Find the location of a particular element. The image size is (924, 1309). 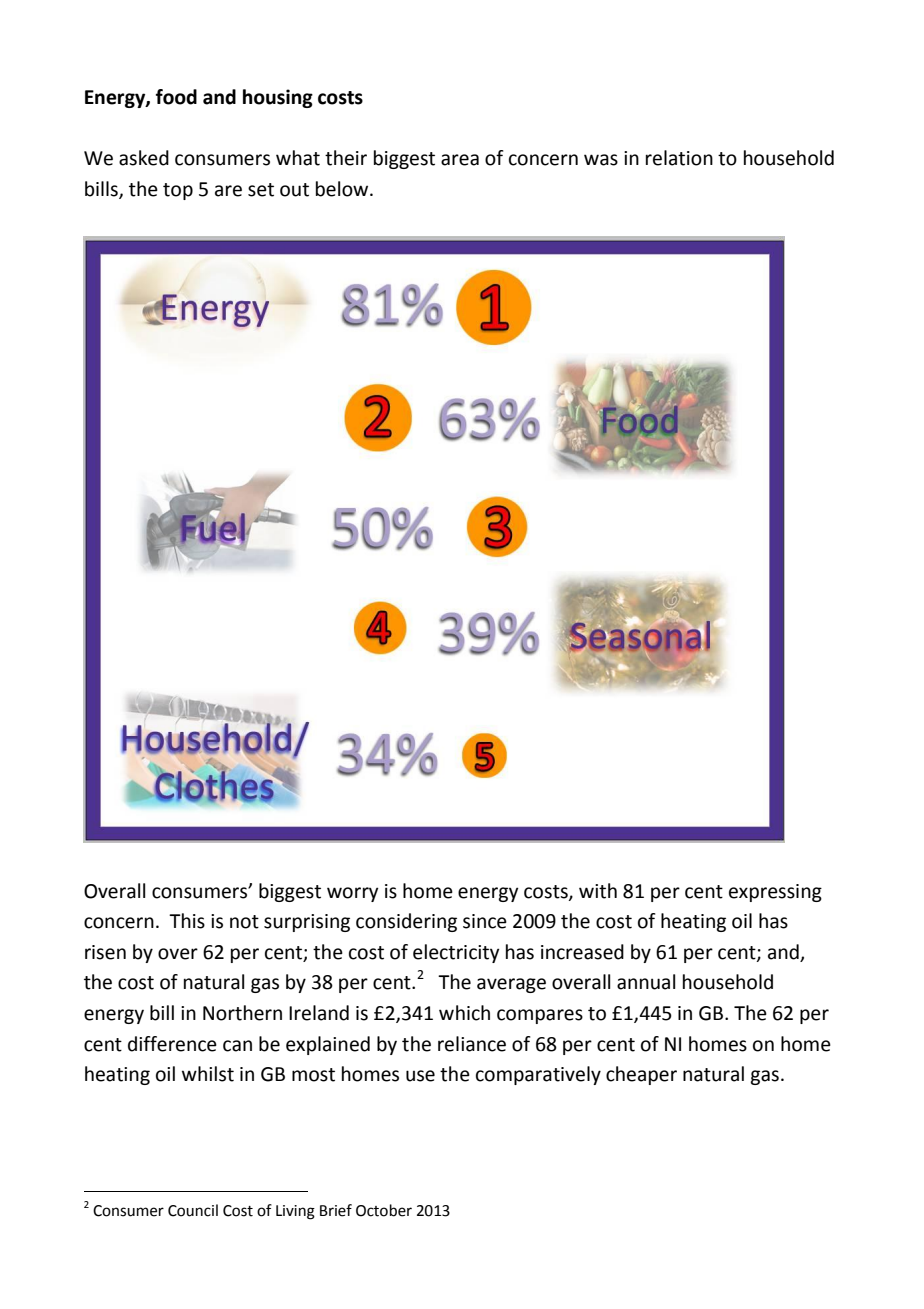

area is located at coordinates (460, 160).
